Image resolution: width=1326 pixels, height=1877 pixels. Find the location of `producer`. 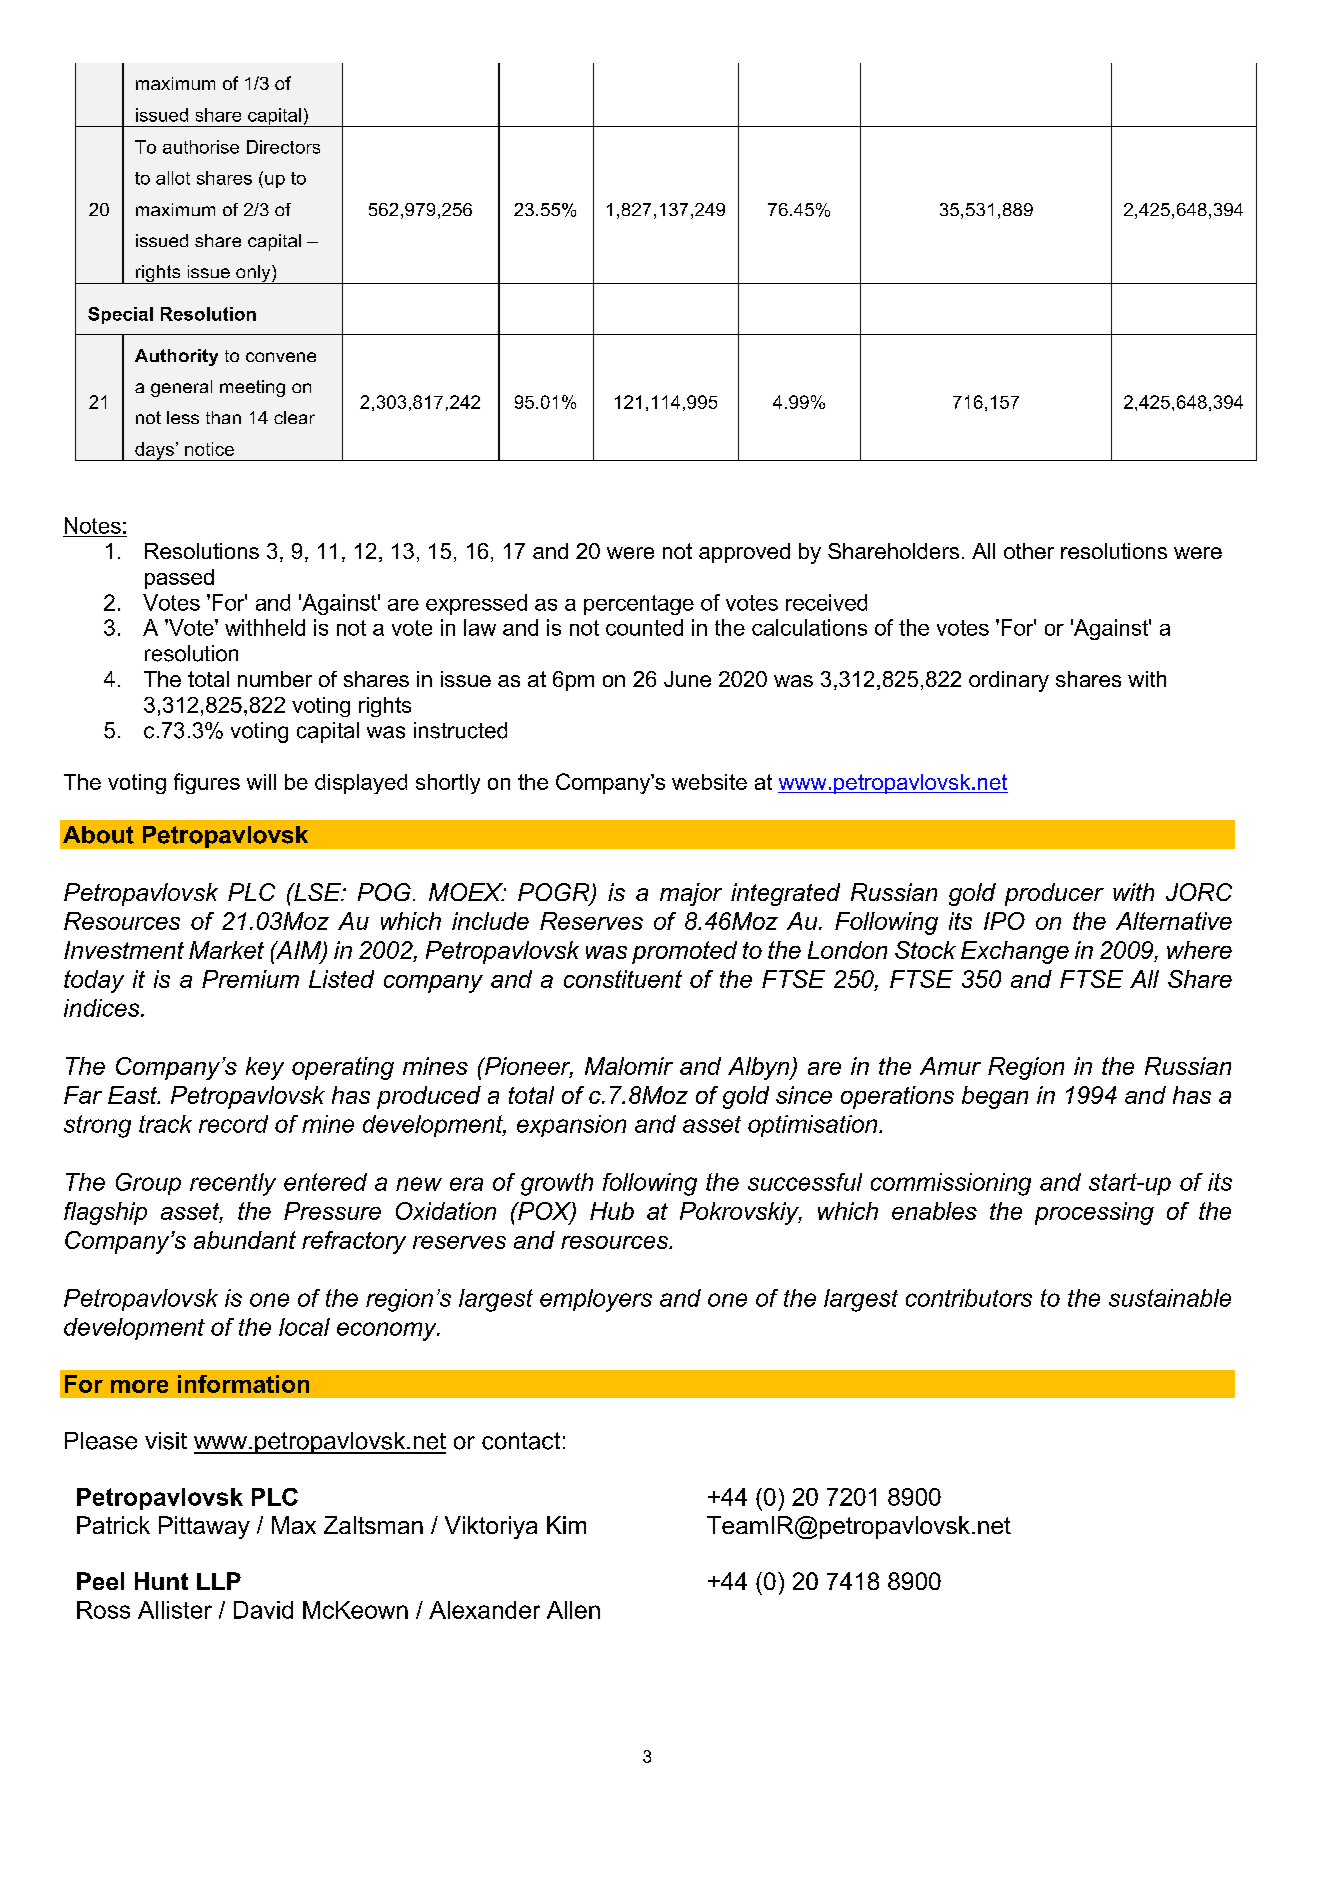

producer is located at coordinates (1054, 894).
